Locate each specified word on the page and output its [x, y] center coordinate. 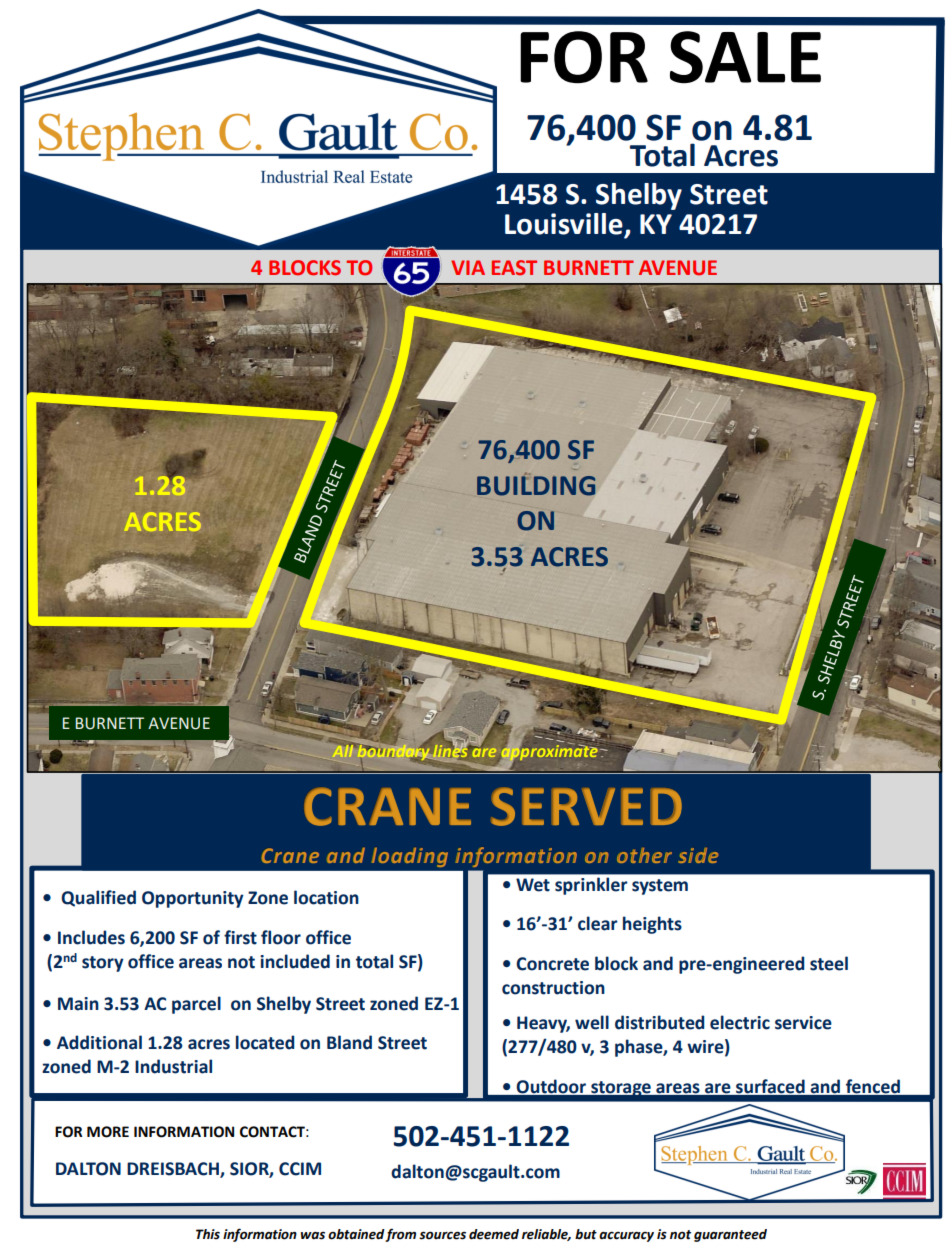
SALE [745, 57]
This [208, 1234]
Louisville [565, 225]
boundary [393, 752]
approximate [549, 753]
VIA [468, 267]
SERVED [586, 807]
